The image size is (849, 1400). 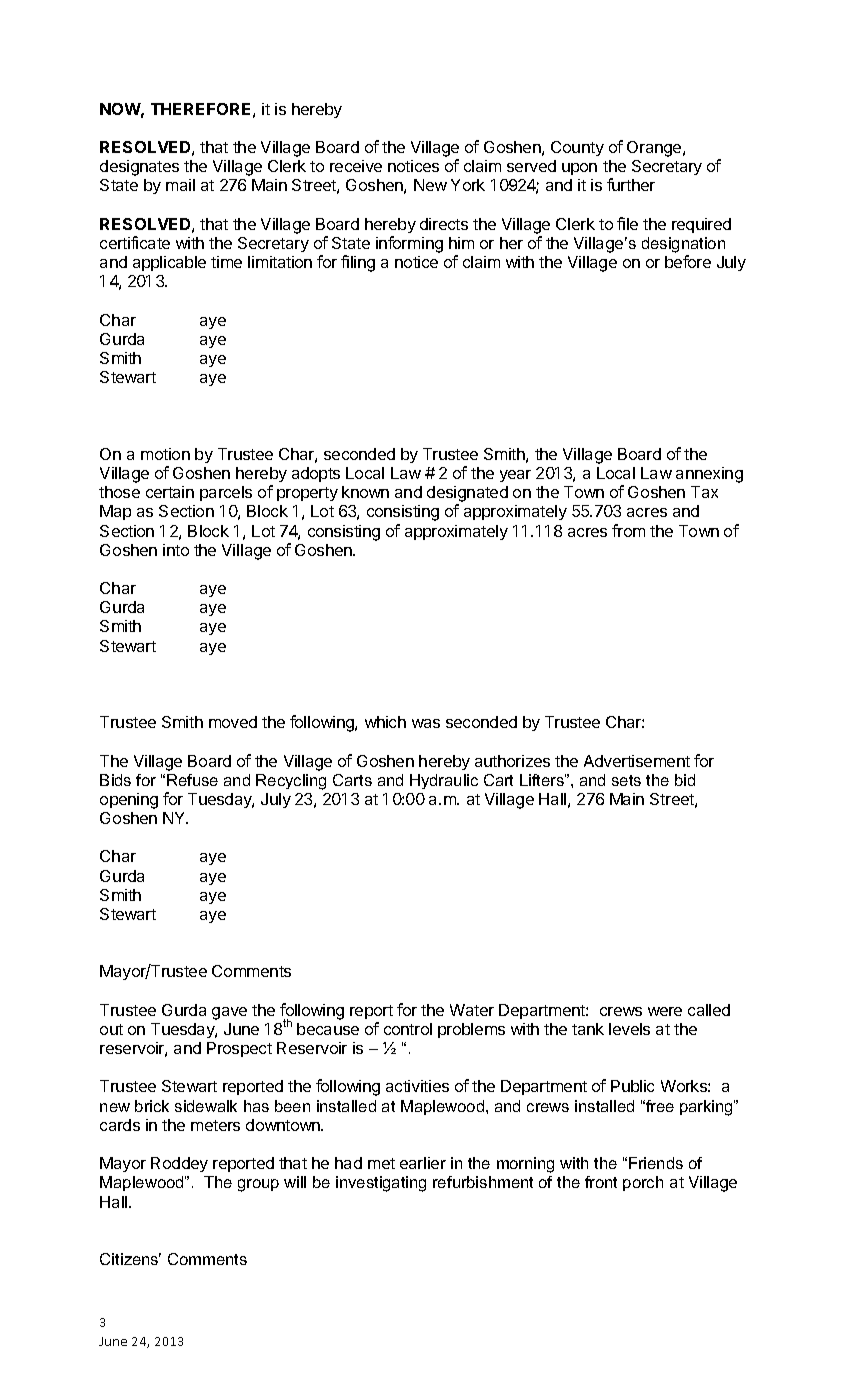 What do you see at coordinates (665, 1011) in the page?
I see `were` at bounding box center [665, 1011].
